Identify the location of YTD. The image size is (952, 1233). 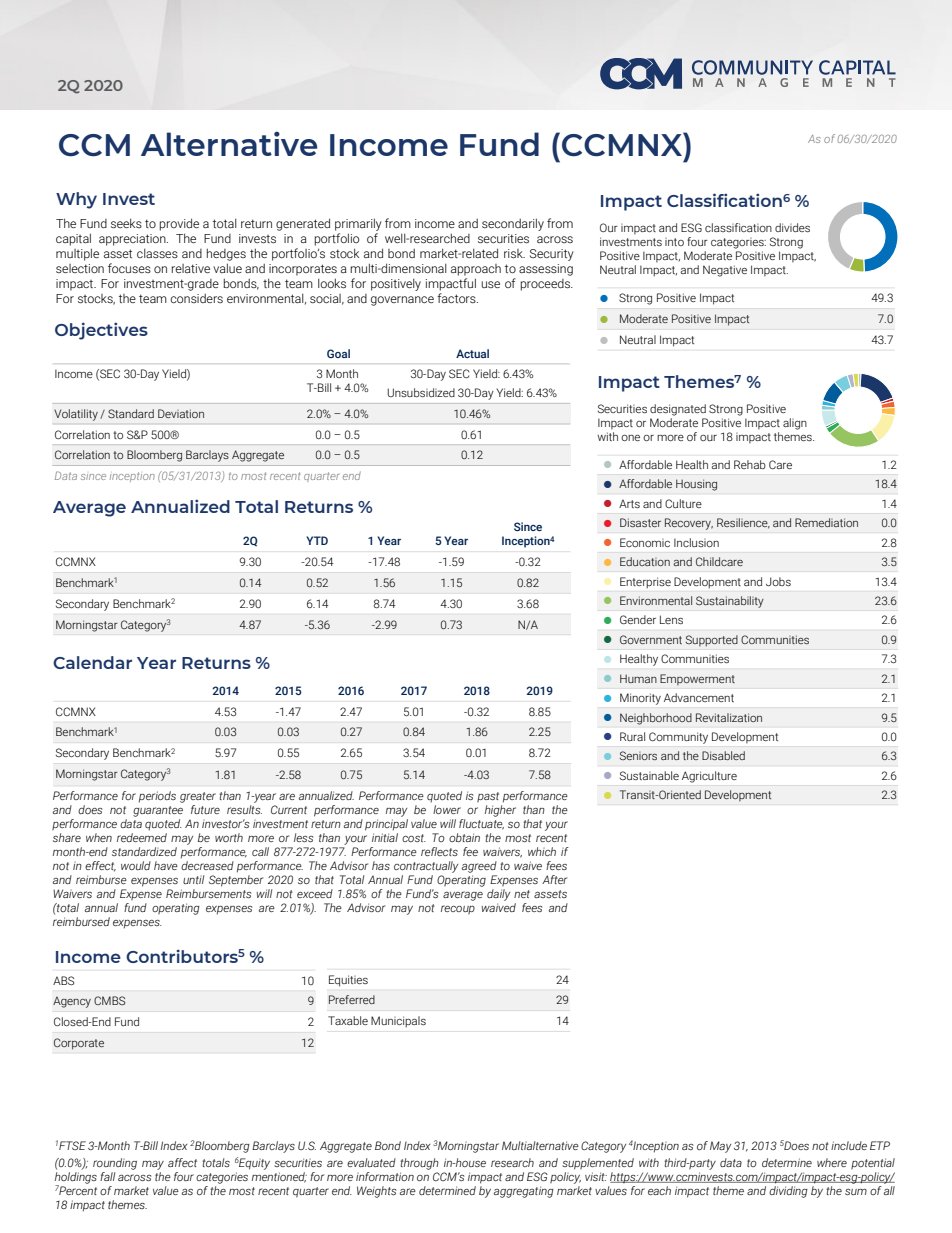
(317, 540).
